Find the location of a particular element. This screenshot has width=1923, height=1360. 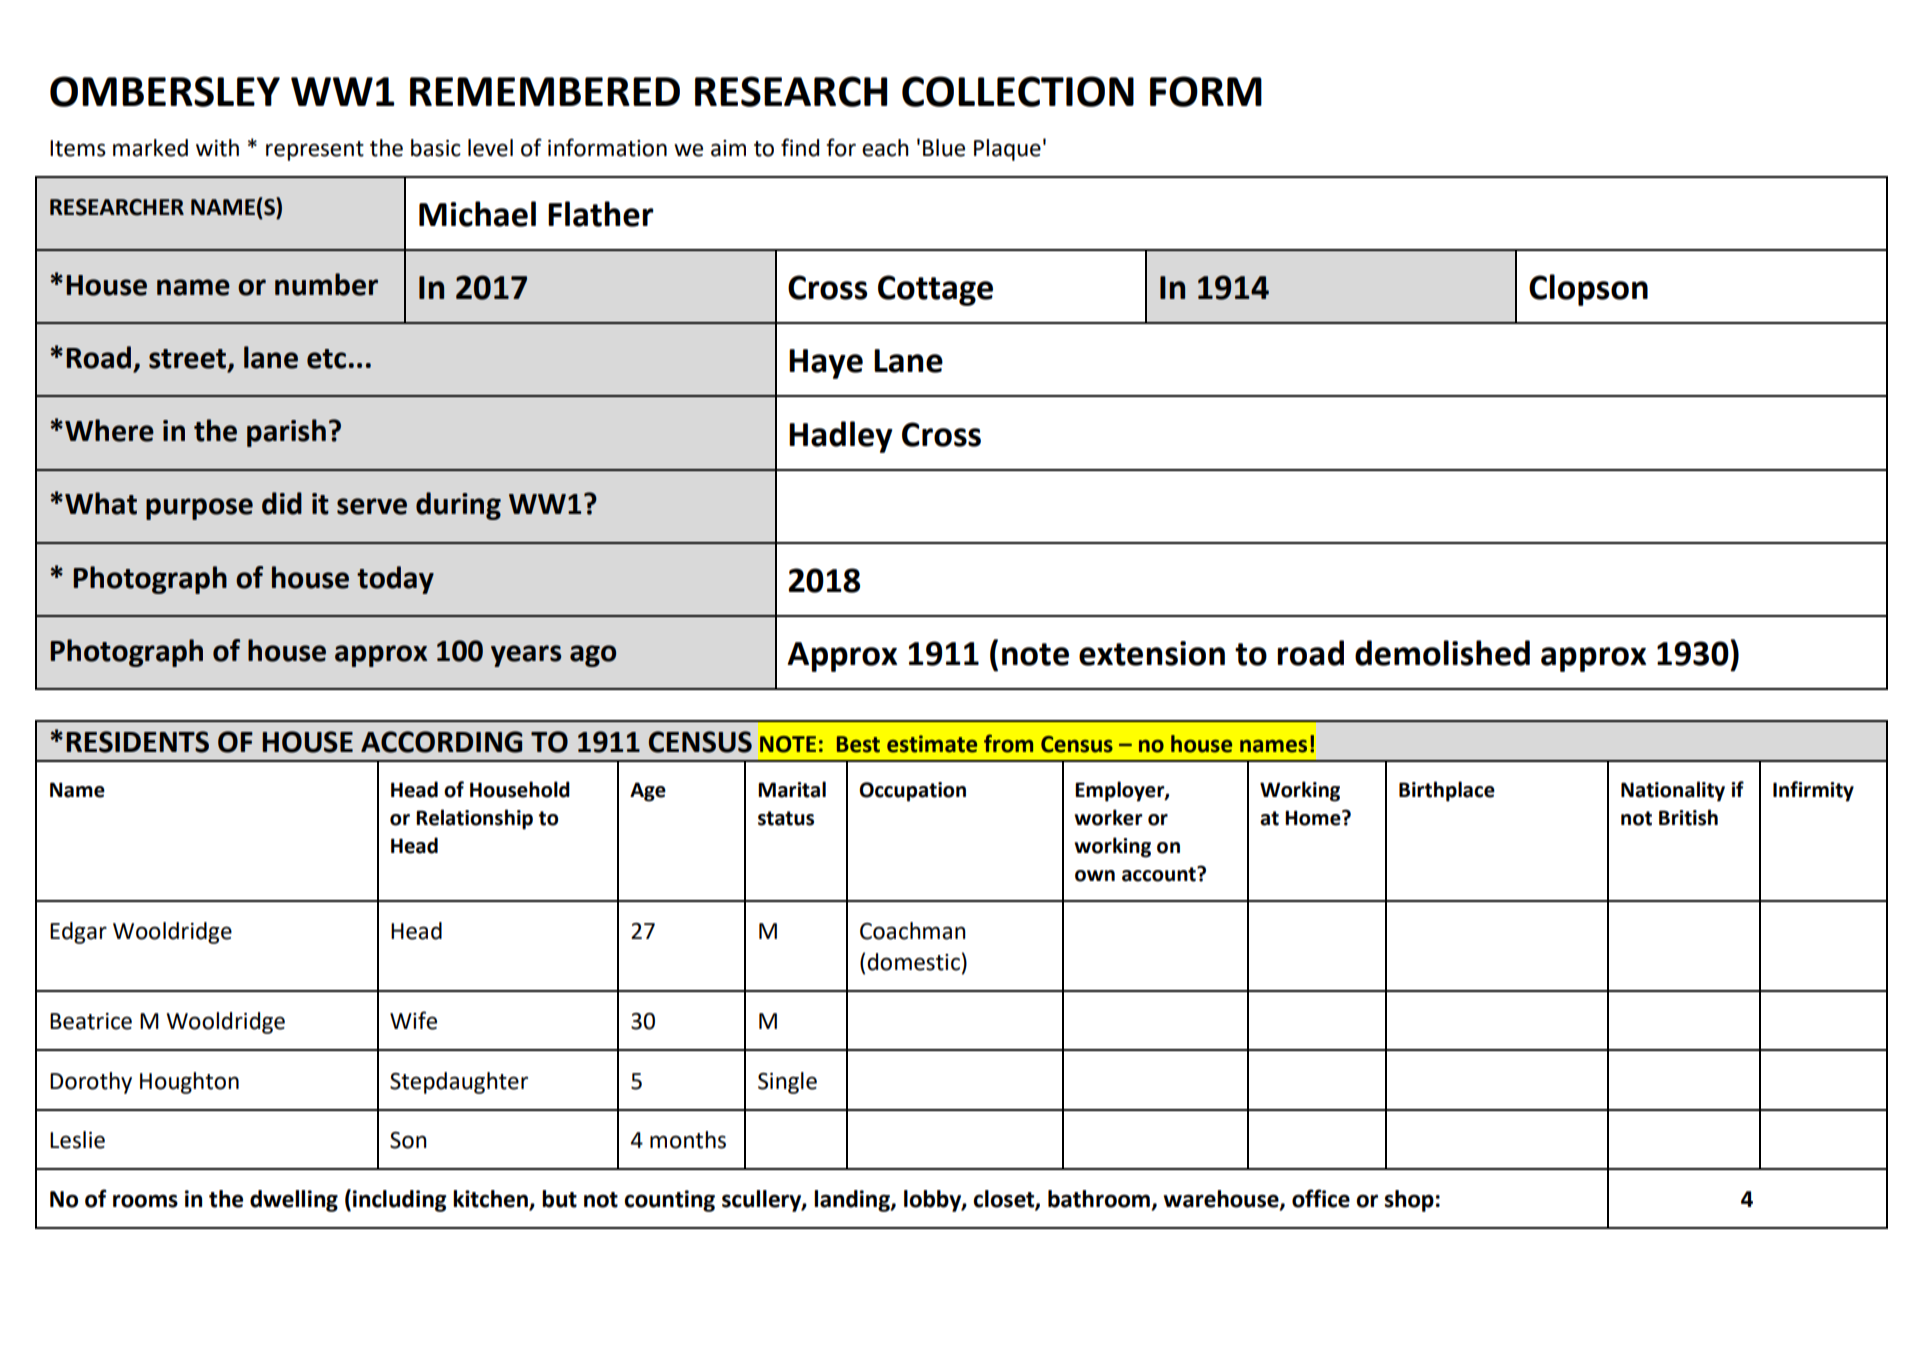

COLLECTION is located at coordinates (1018, 91).
